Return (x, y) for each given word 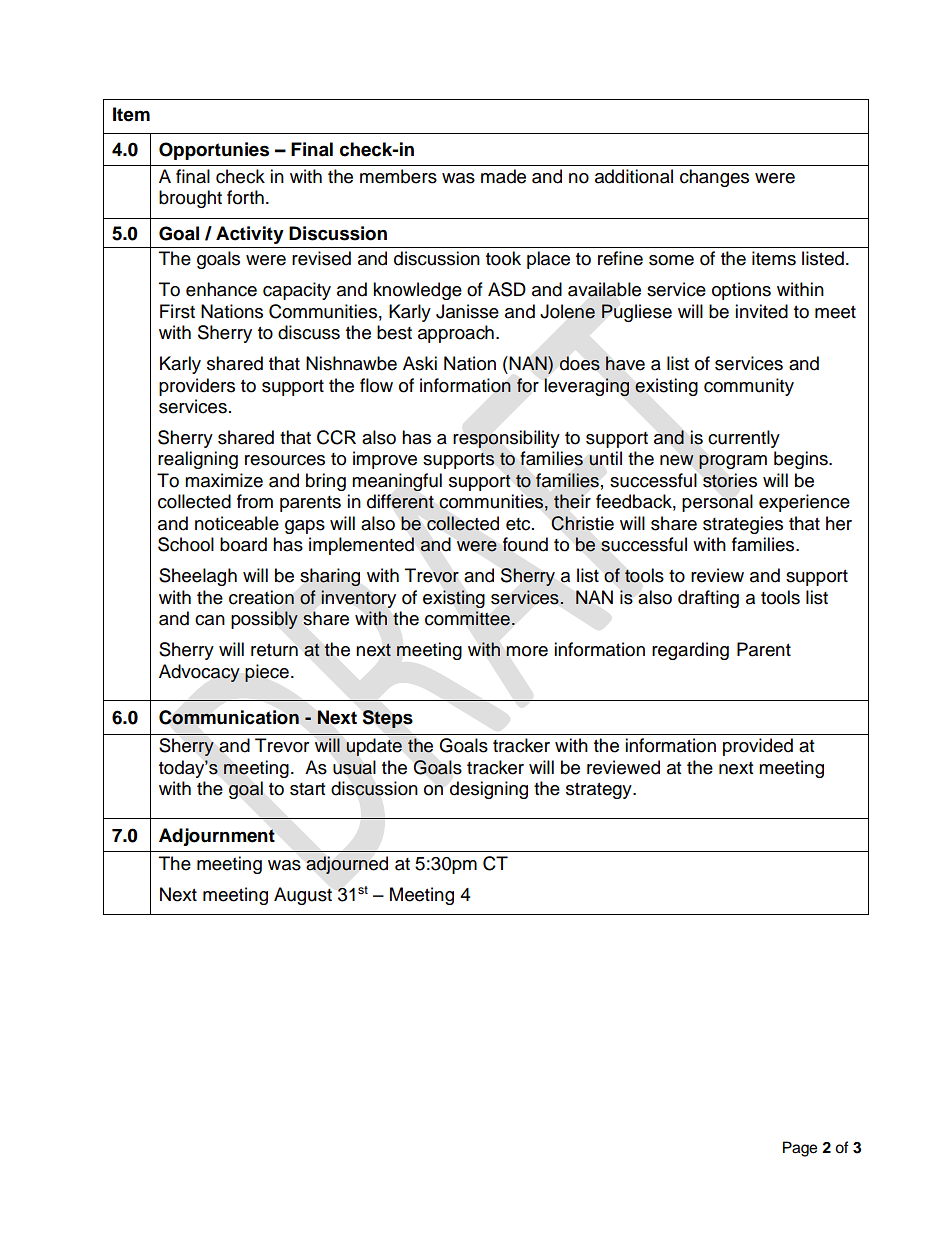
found (525, 544)
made (503, 176)
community (749, 387)
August (303, 896)
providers (197, 387)
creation (261, 597)
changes (714, 178)
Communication (229, 717)
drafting (708, 599)
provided (758, 747)
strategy (600, 791)
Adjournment (217, 837)
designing (489, 790)
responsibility (506, 439)
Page (800, 1149)
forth (245, 197)
